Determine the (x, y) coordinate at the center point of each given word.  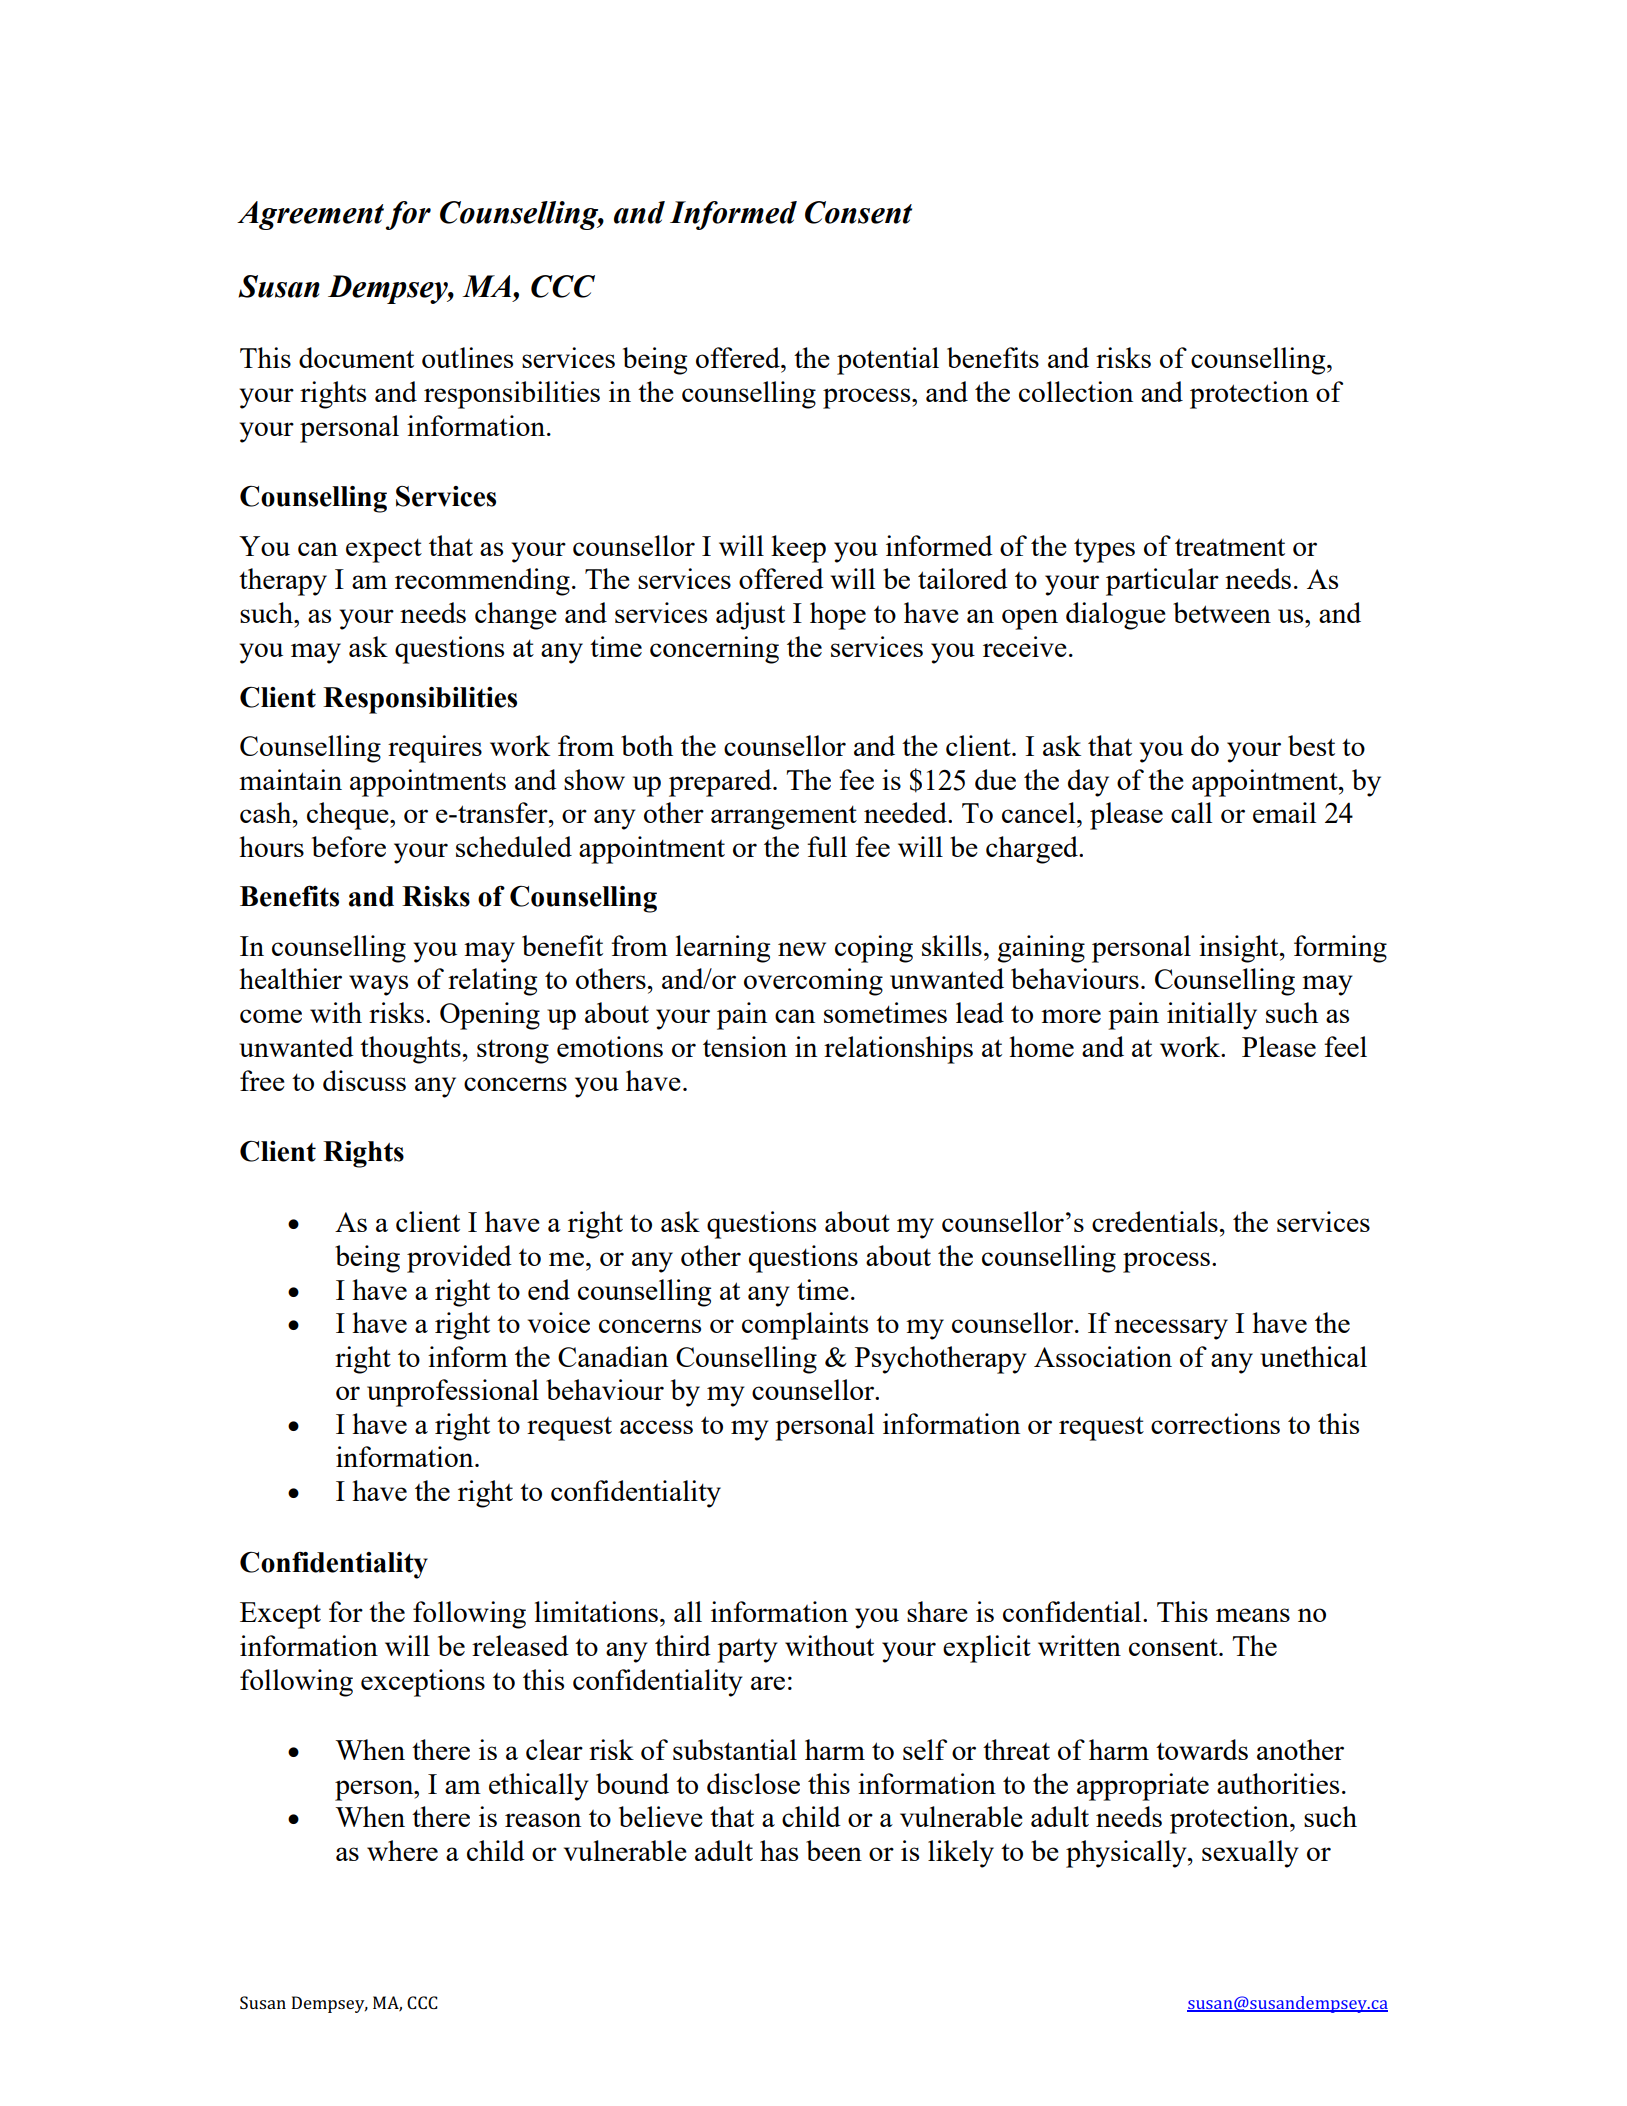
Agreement (310, 215)
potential (888, 361)
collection (1076, 391)
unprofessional (453, 1393)
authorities (1278, 1783)
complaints (805, 1326)
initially (1212, 1016)
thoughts (410, 1050)
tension (745, 1046)
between (1222, 612)
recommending (482, 582)
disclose (753, 1783)
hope (838, 616)
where (402, 1850)
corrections (1215, 1423)
